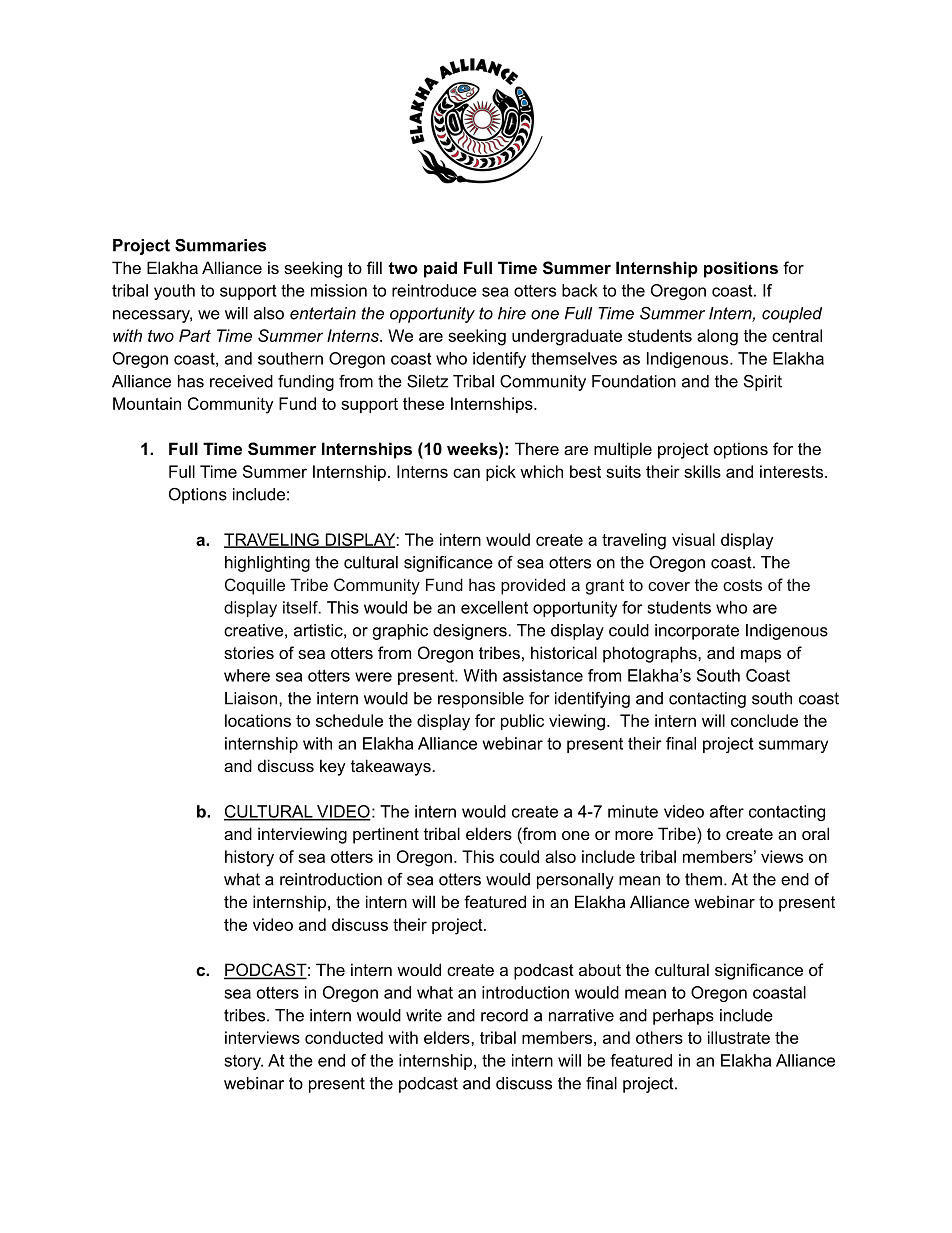  What do you see at coordinates (501, 473) in the page?
I see `pick` at bounding box center [501, 473].
